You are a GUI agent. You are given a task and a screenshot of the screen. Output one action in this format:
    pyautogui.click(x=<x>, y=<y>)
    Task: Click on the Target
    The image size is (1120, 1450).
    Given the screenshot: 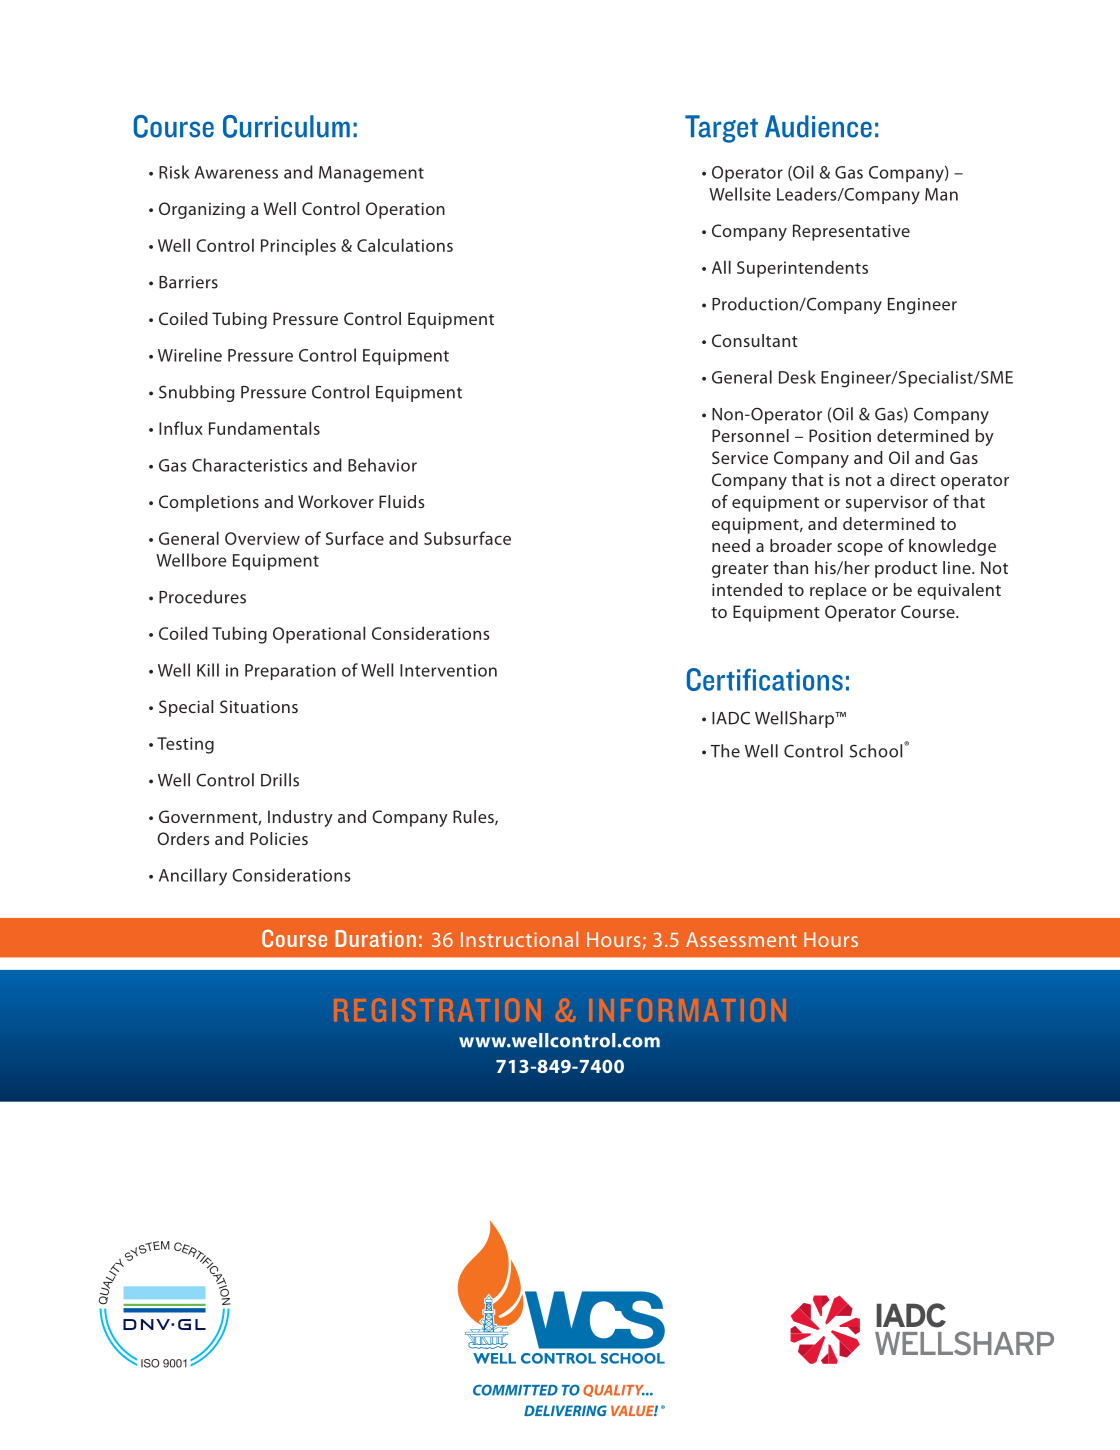 What is the action you would take?
    pyautogui.click(x=721, y=129)
